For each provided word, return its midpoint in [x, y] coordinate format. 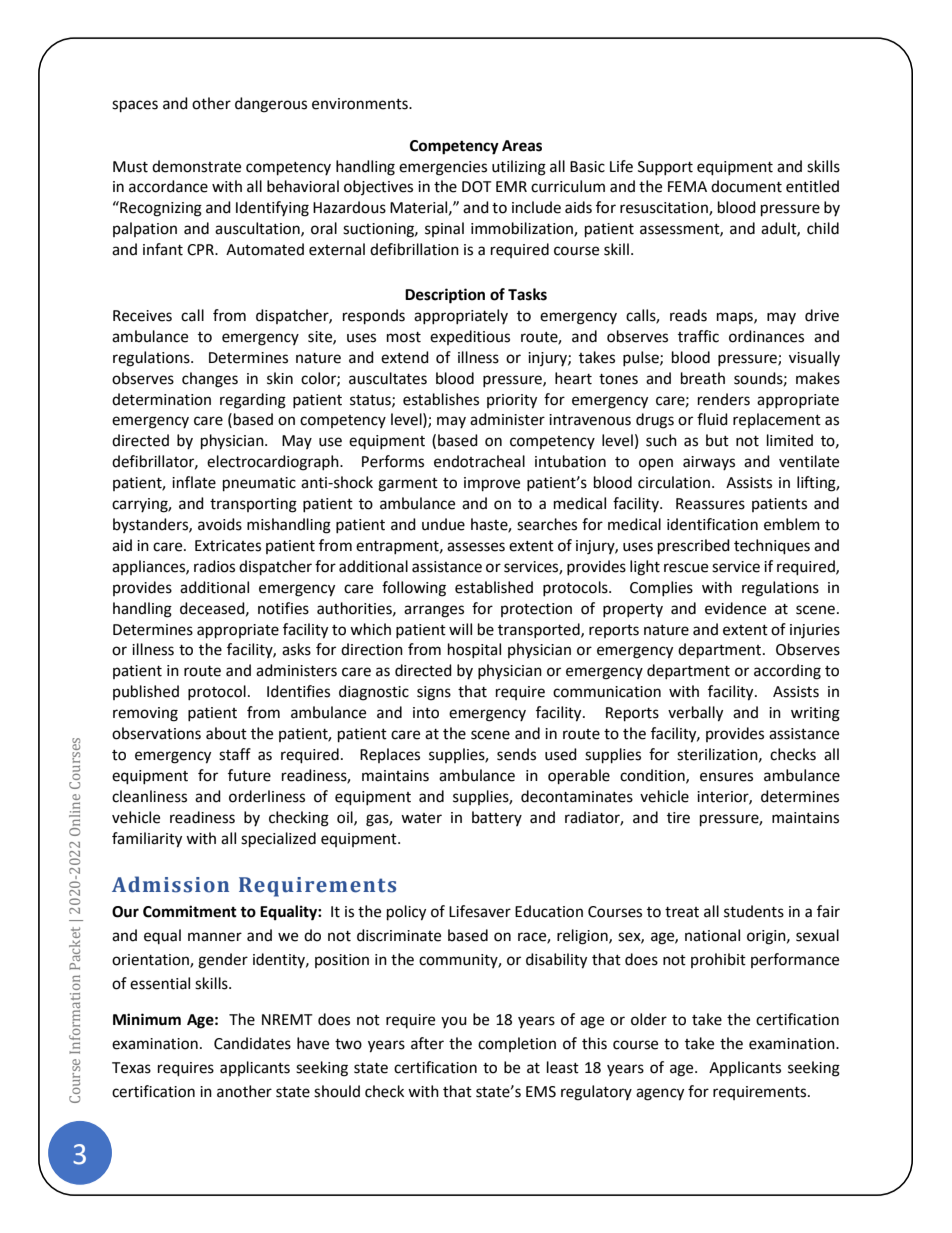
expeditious [470, 337]
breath [703, 378]
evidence [735, 608]
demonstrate [196, 166]
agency [660, 1094]
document [746, 186]
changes [210, 380]
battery [497, 818]
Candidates [252, 1043]
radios [214, 566]
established [494, 587]
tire [678, 818]
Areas [522, 146]
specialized [278, 840]
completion [517, 1044]
